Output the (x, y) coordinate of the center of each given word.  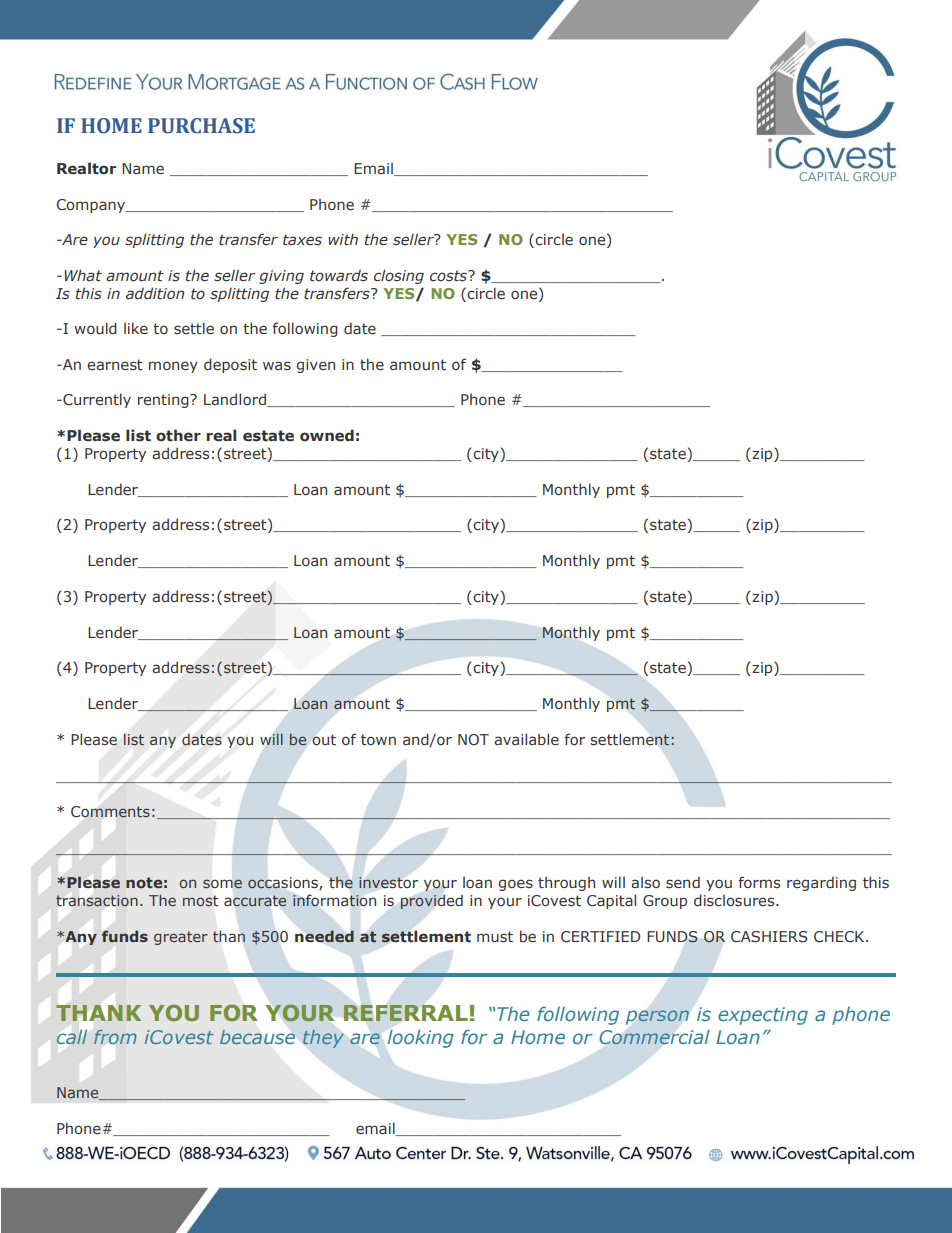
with (343, 240)
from (115, 1037)
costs (450, 276)
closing (399, 276)
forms (759, 882)
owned (327, 435)
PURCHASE (201, 126)
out (324, 740)
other (178, 435)
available (526, 739)
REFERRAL (405, 1013)
